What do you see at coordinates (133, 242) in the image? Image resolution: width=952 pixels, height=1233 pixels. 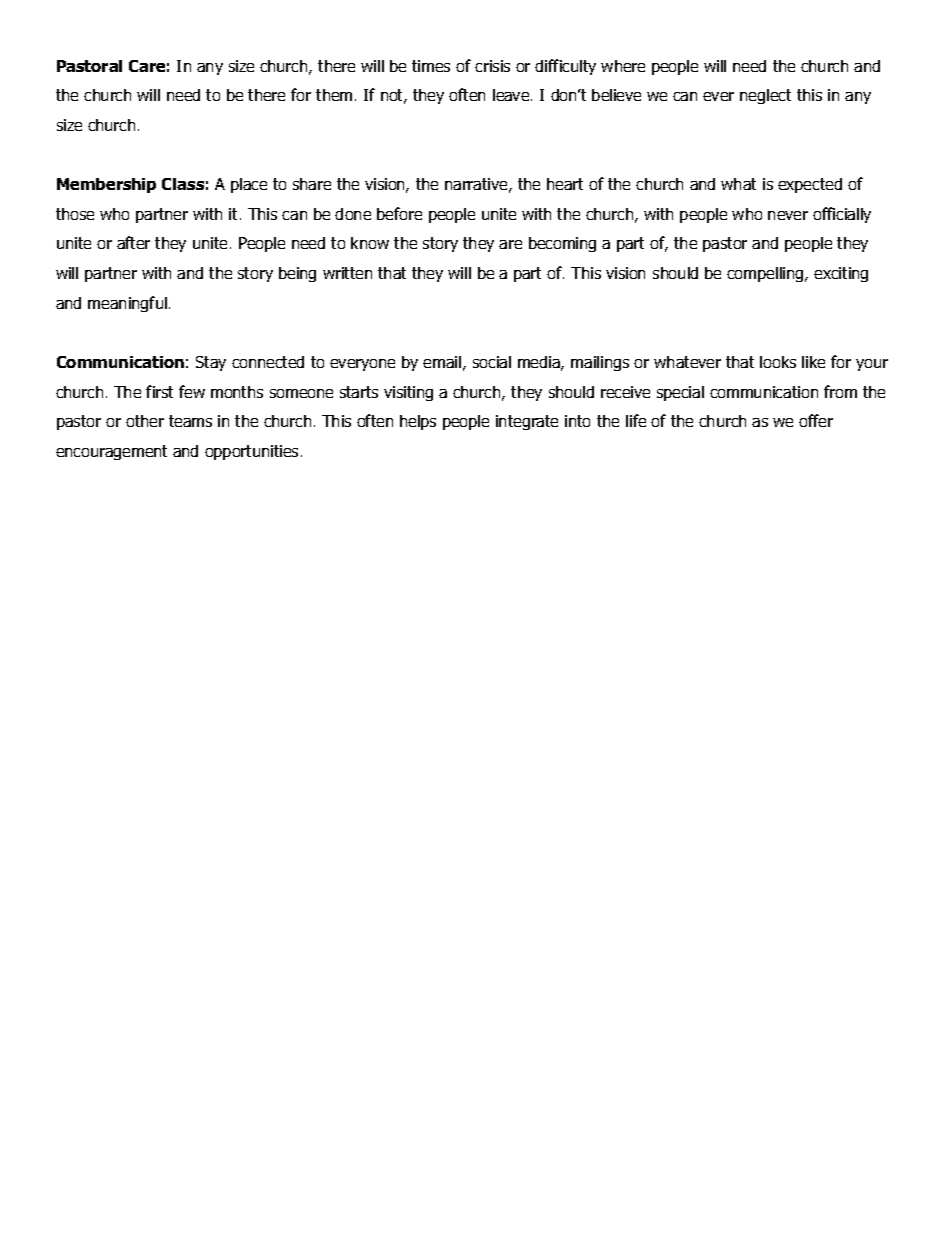 I see `after` at bounding box center [133, 242].
